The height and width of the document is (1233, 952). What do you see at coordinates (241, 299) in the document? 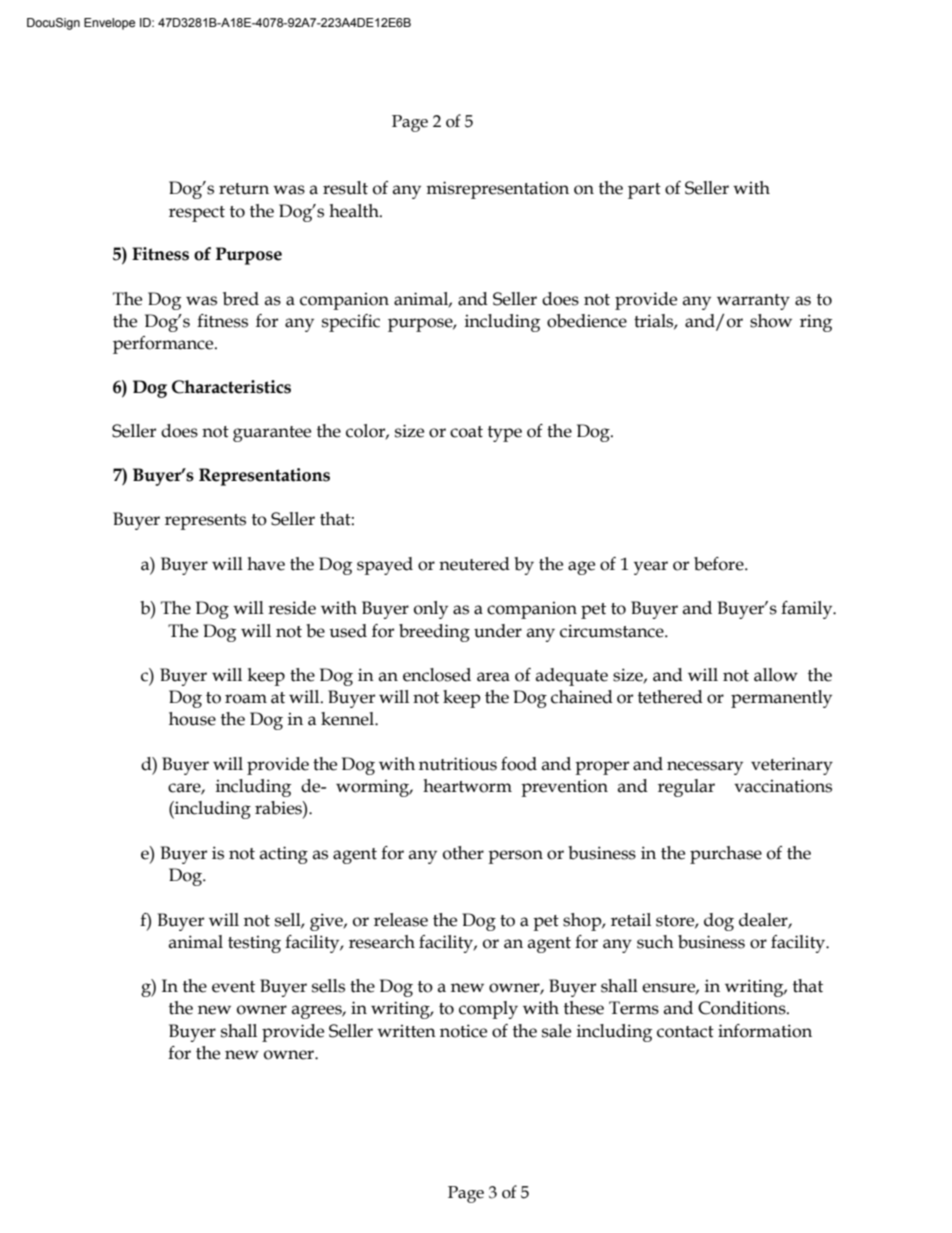
I see `bred` at bounding box center [241, 299].
